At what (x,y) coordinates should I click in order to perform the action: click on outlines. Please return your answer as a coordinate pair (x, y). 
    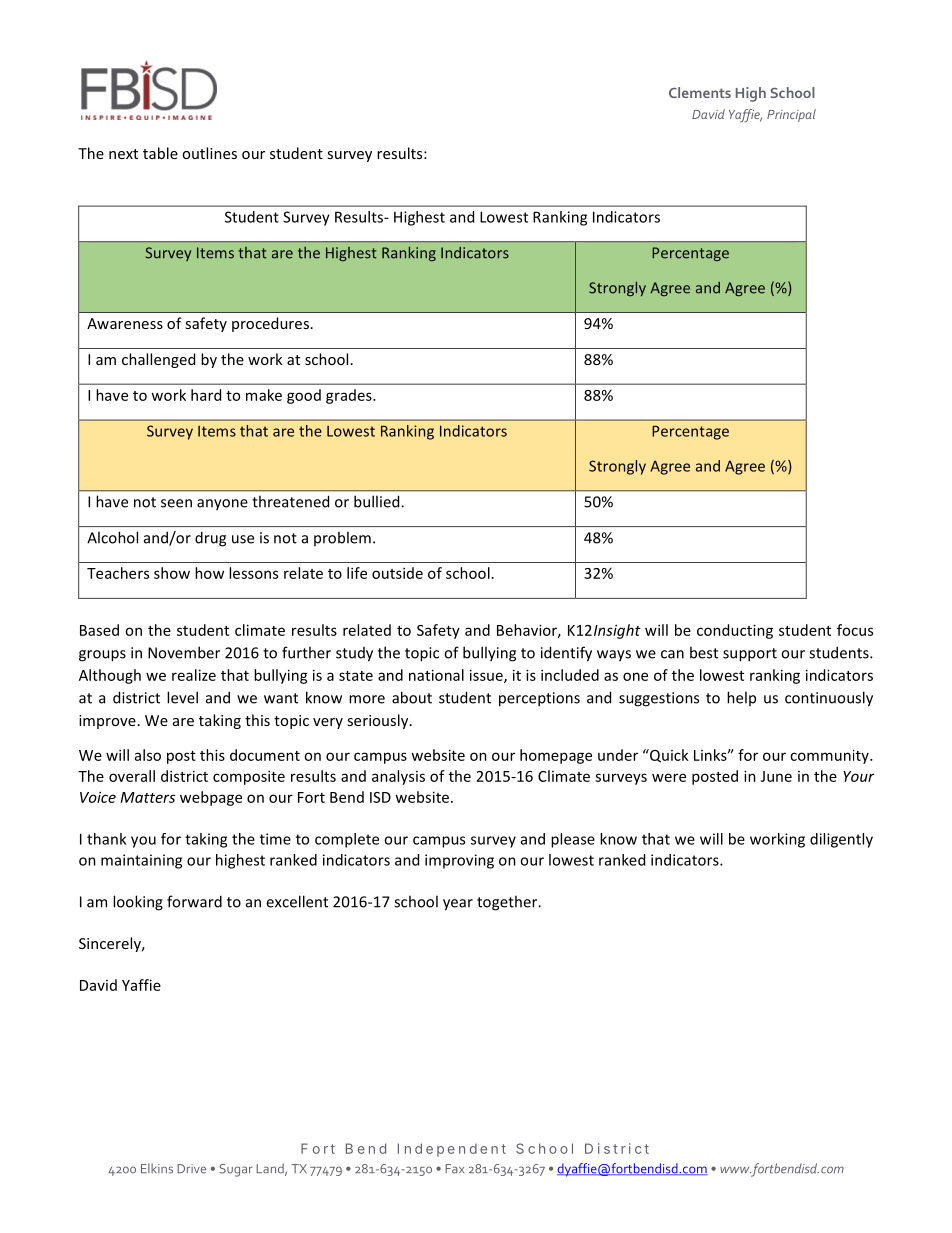
    Looking at the image, I should click on (209, 153).
